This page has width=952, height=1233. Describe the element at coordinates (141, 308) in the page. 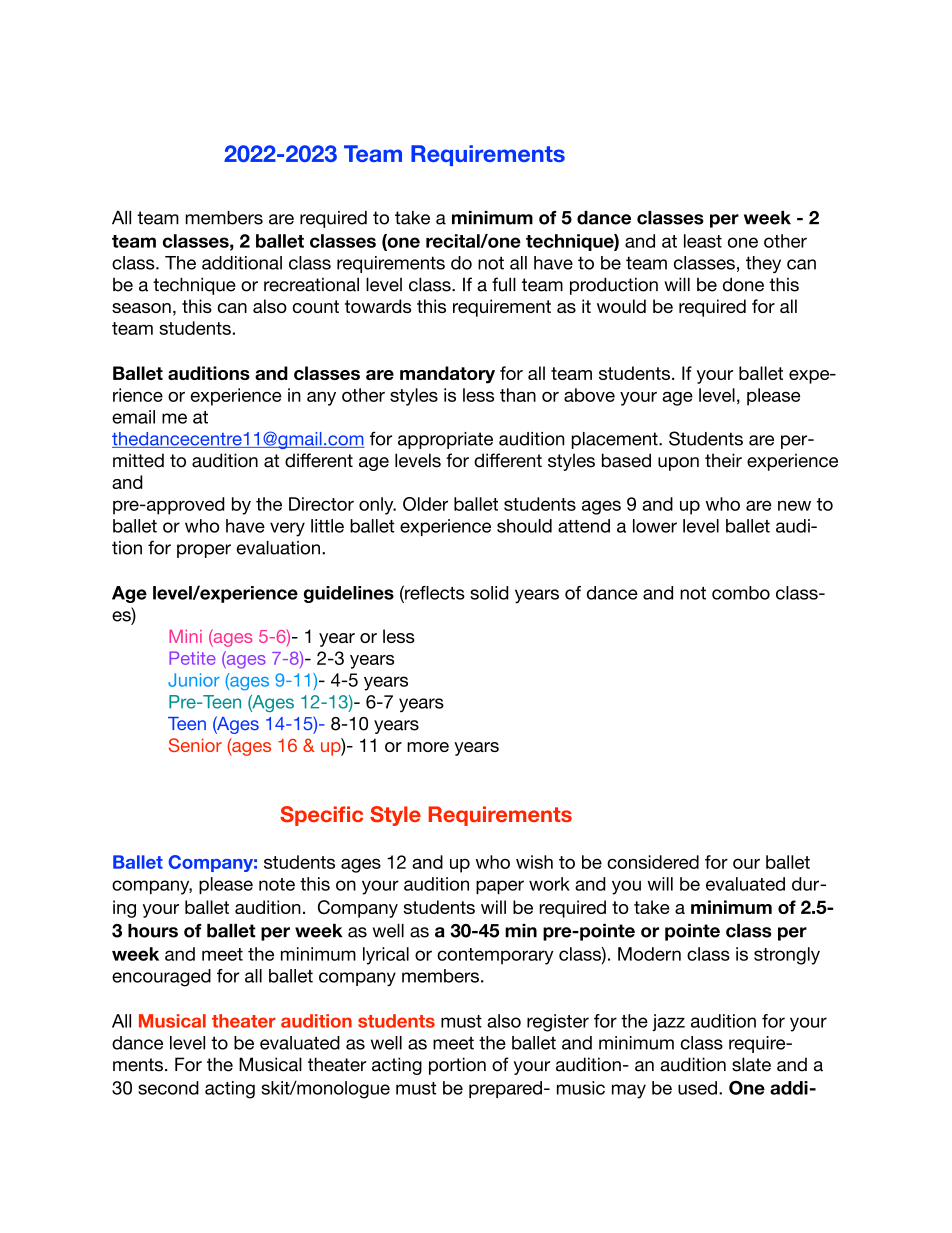

I see `season` at that location.
